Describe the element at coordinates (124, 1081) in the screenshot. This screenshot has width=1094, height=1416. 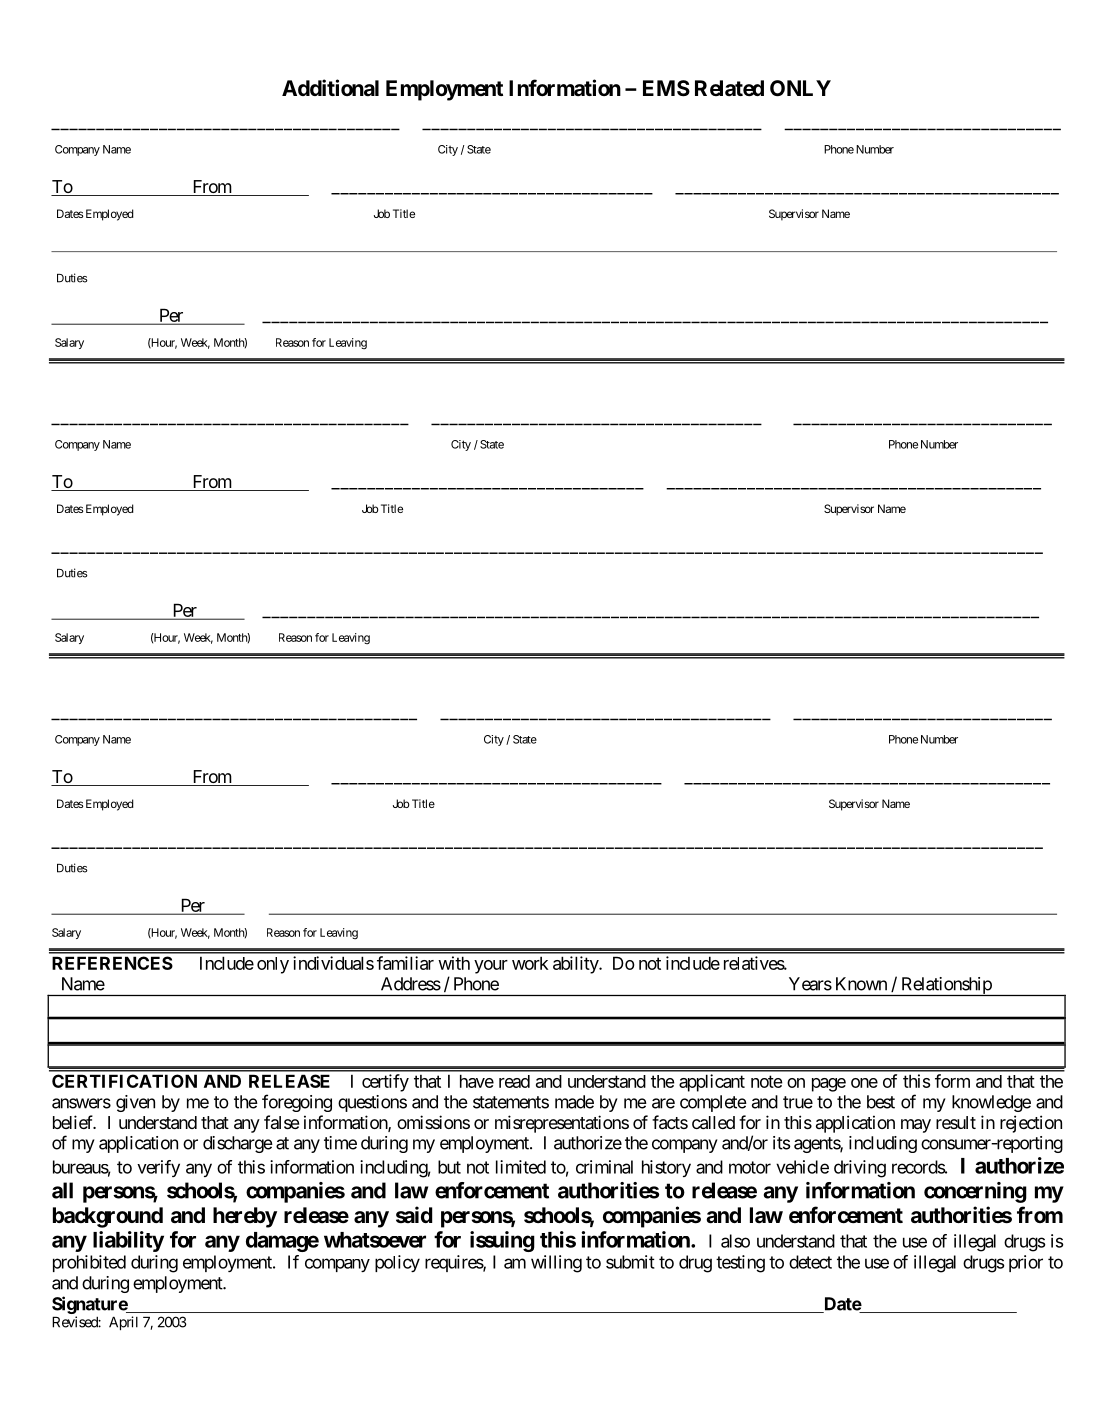
I see `CERTIFICATION` at that location.
